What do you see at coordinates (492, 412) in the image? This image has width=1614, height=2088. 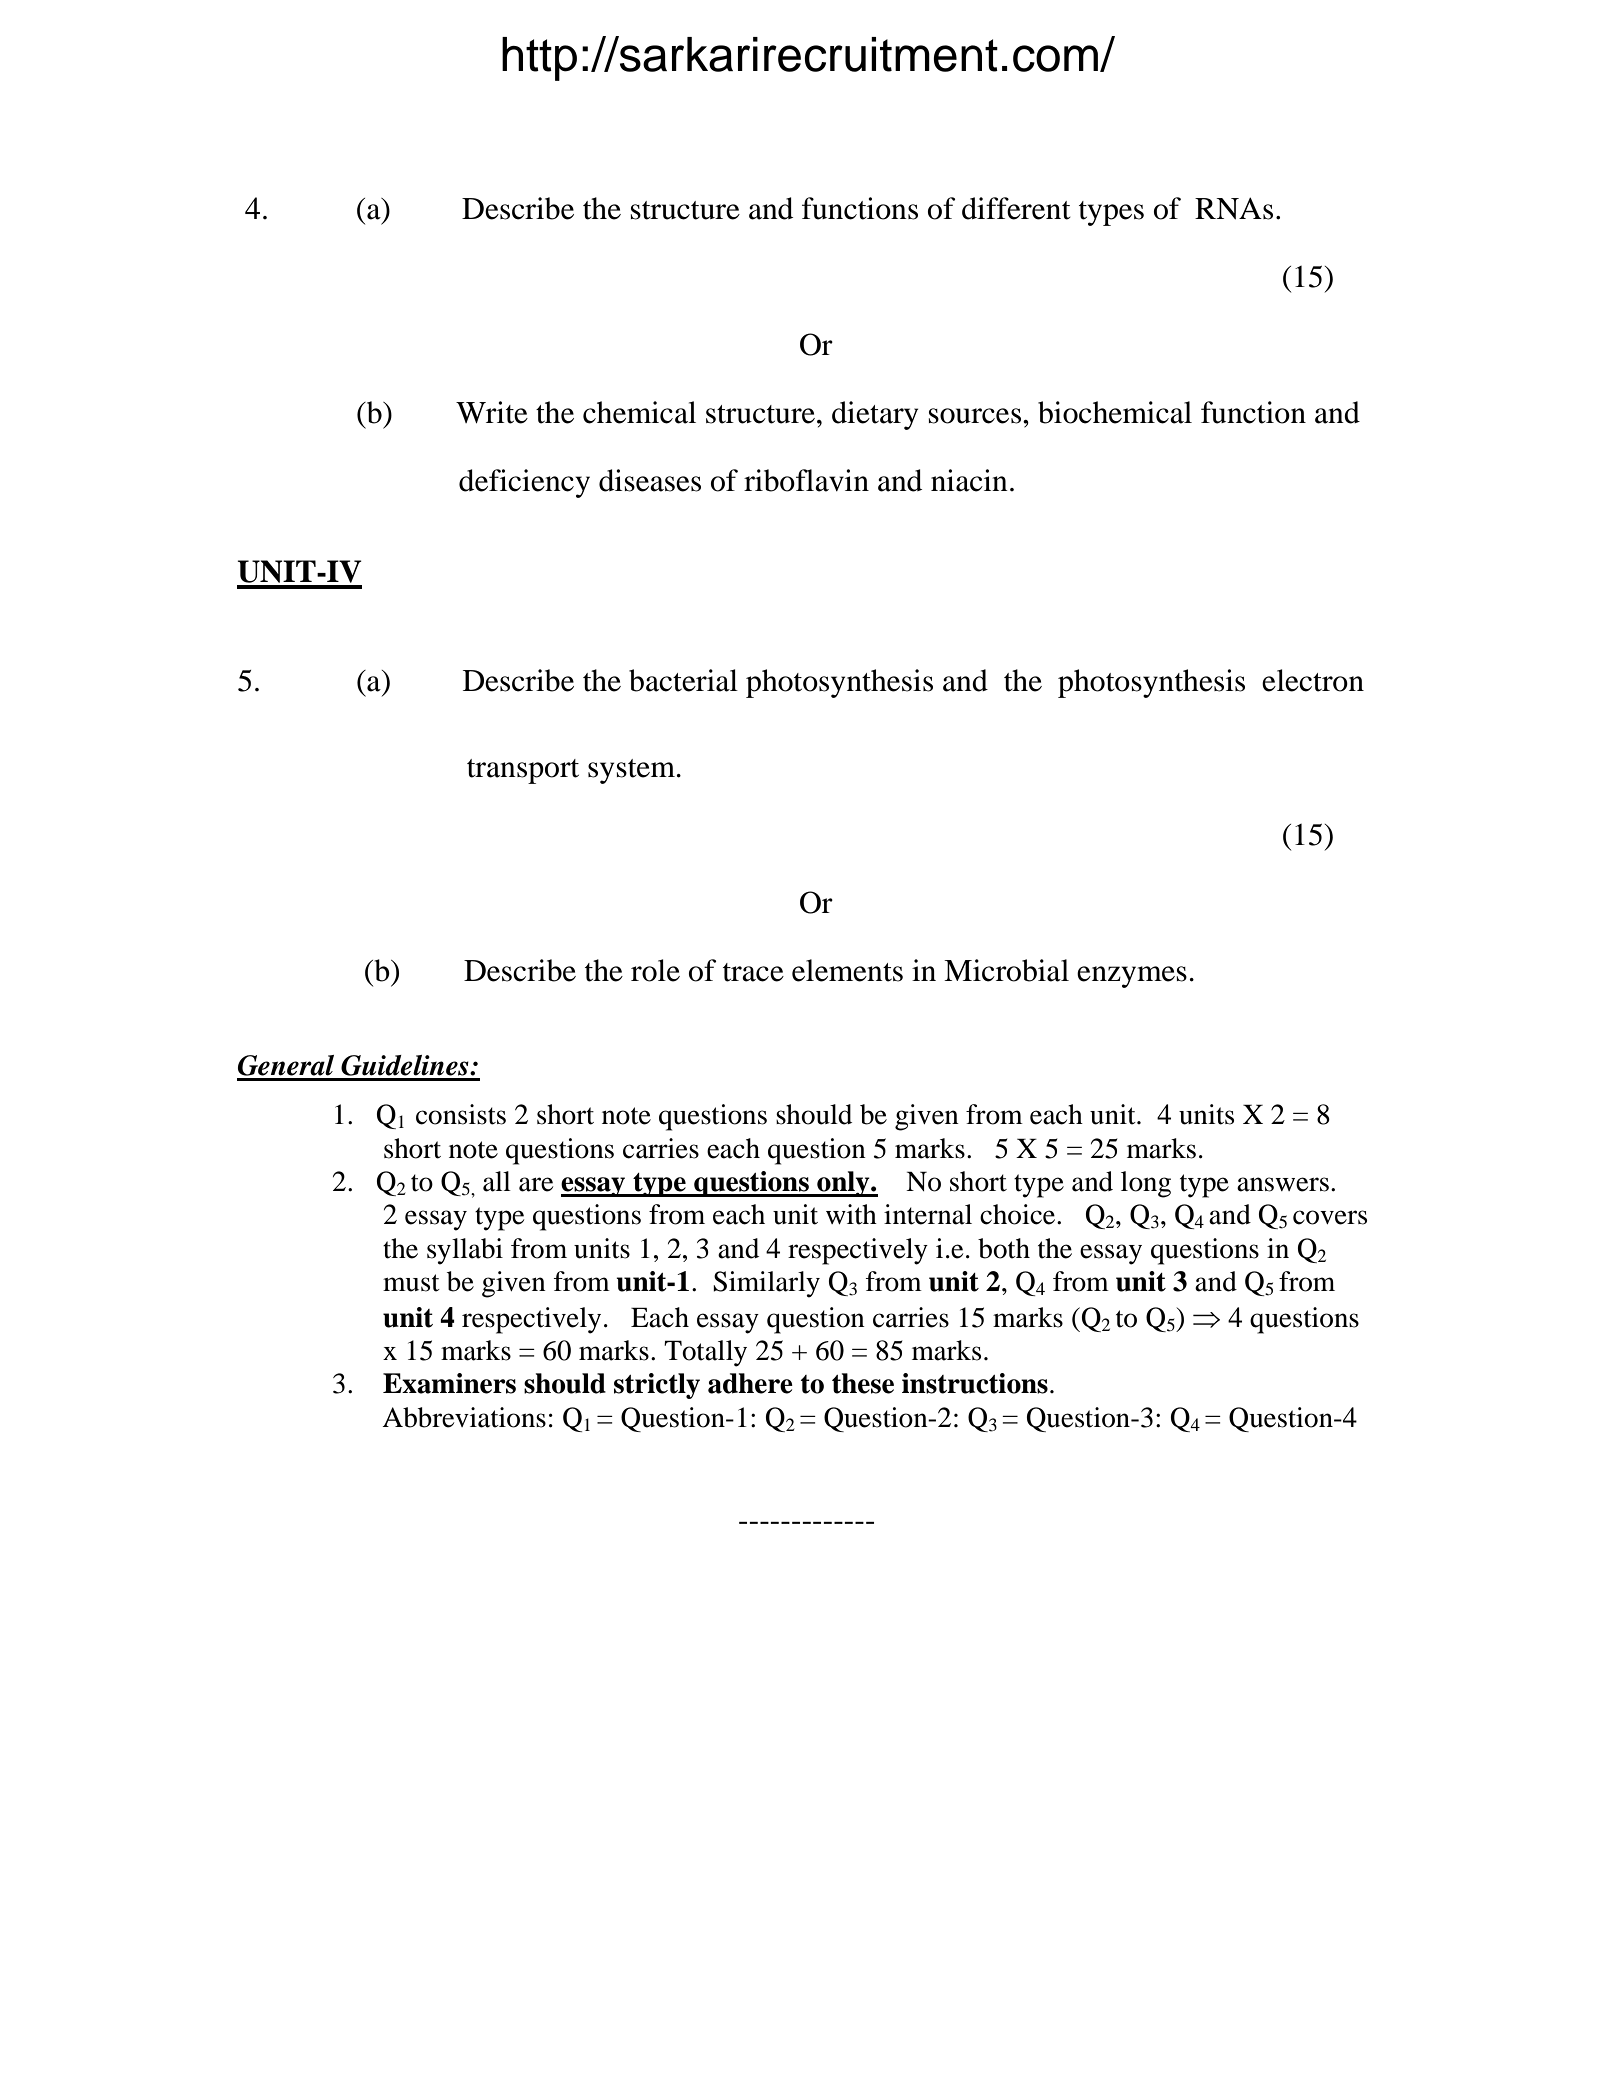 I see `Write` at bounding box center [492, 412].
